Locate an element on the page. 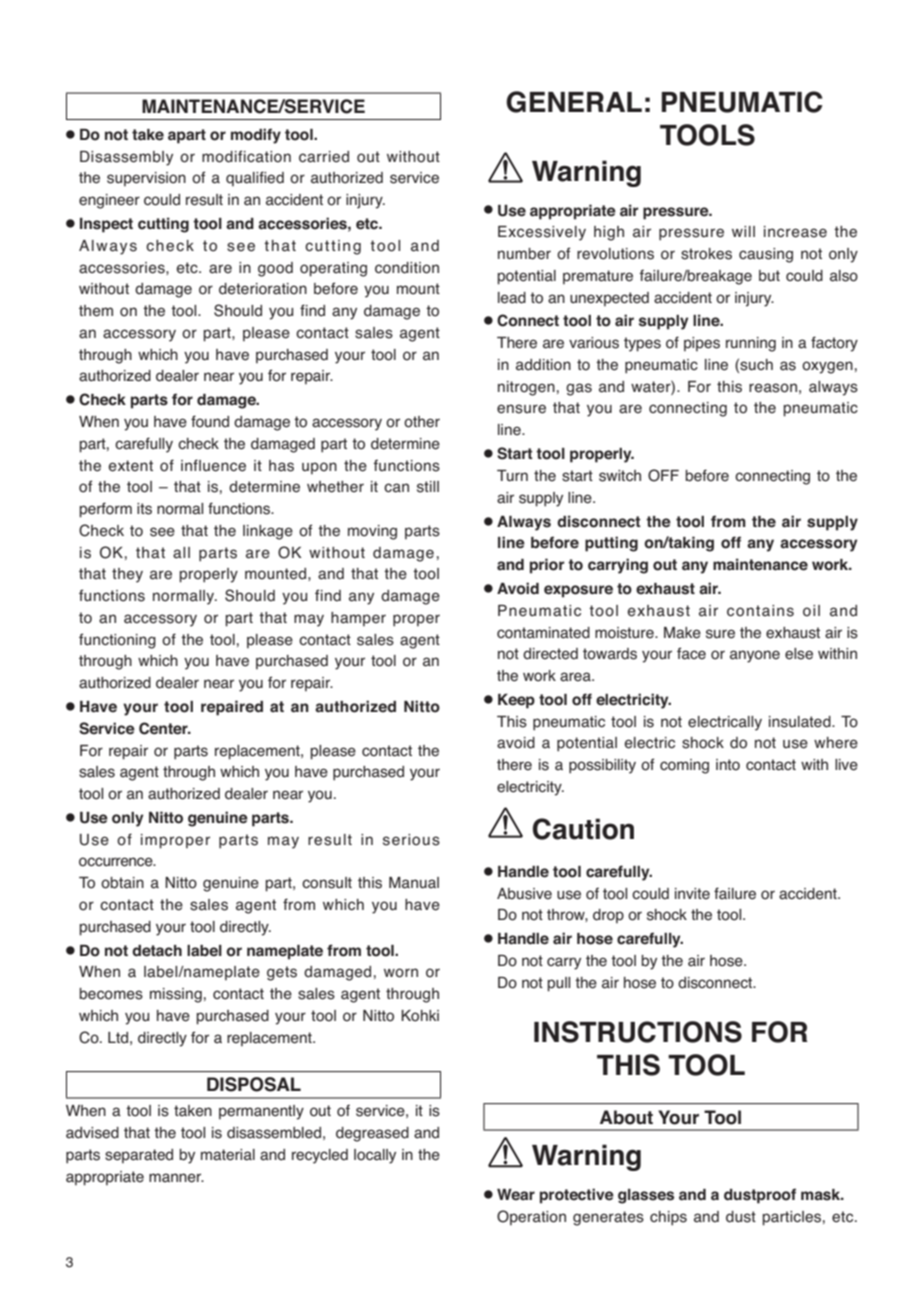 This image has width=924, height=1308. will is located at coordinates (743, 231).
